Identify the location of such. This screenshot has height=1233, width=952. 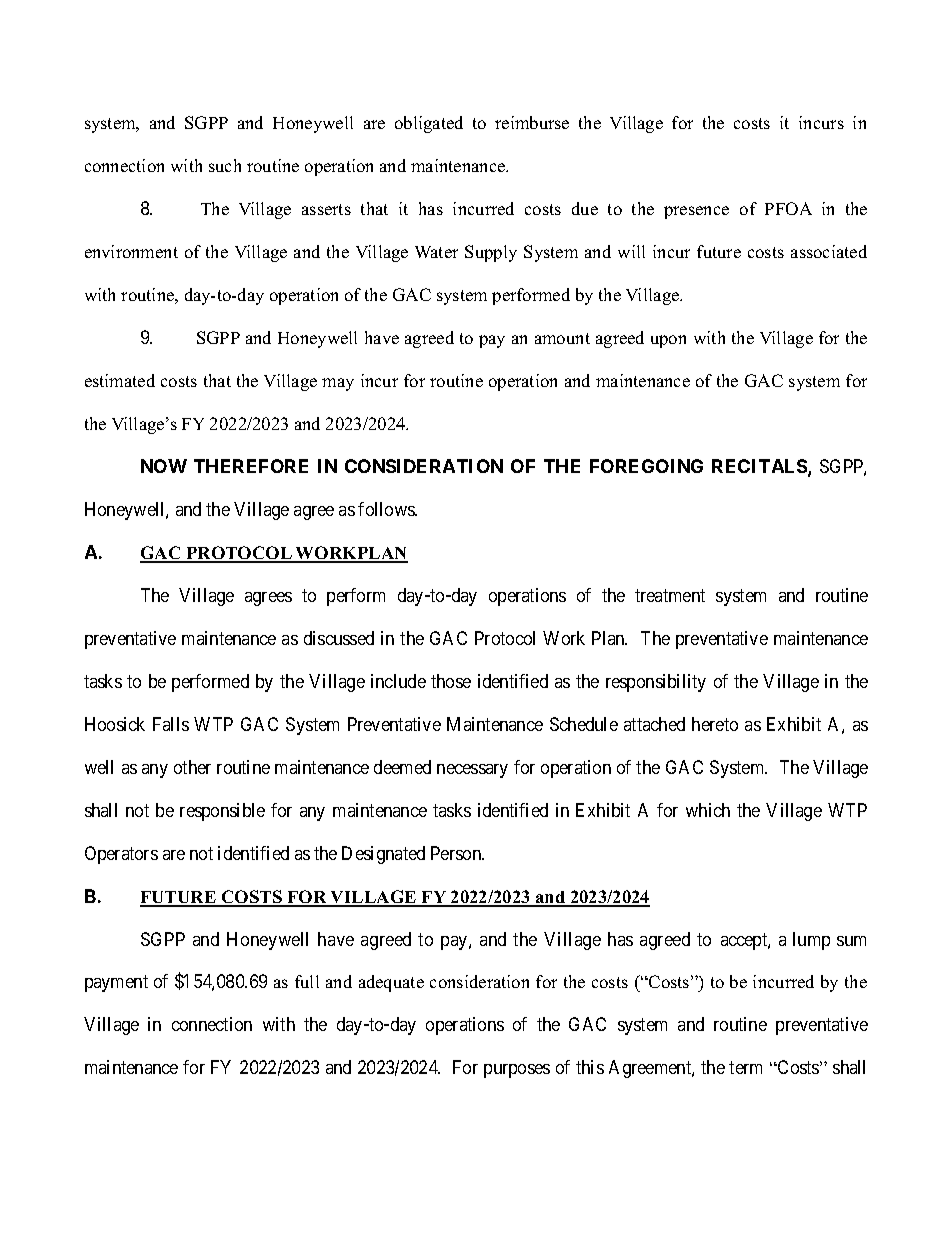
(225, 165).
